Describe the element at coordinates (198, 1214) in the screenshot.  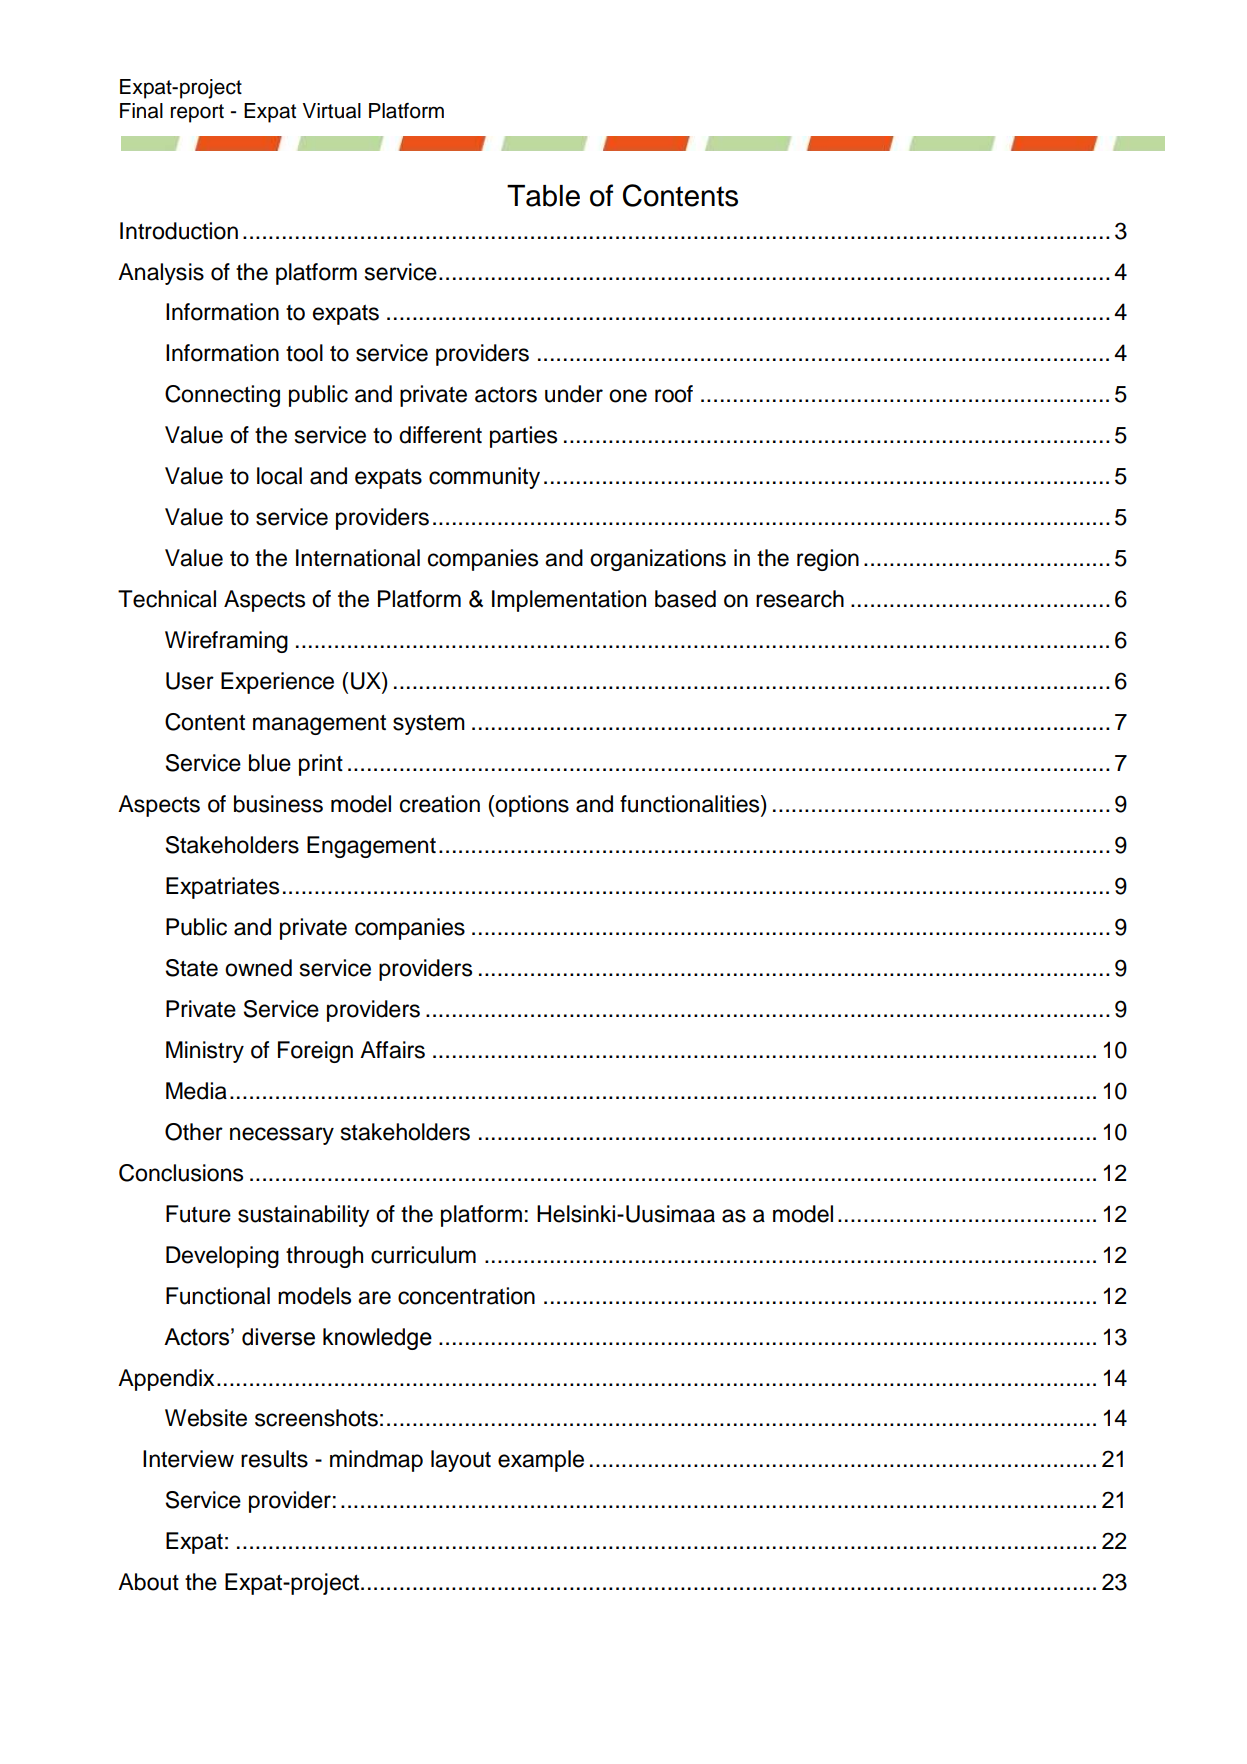
I see `Future` at that location.
